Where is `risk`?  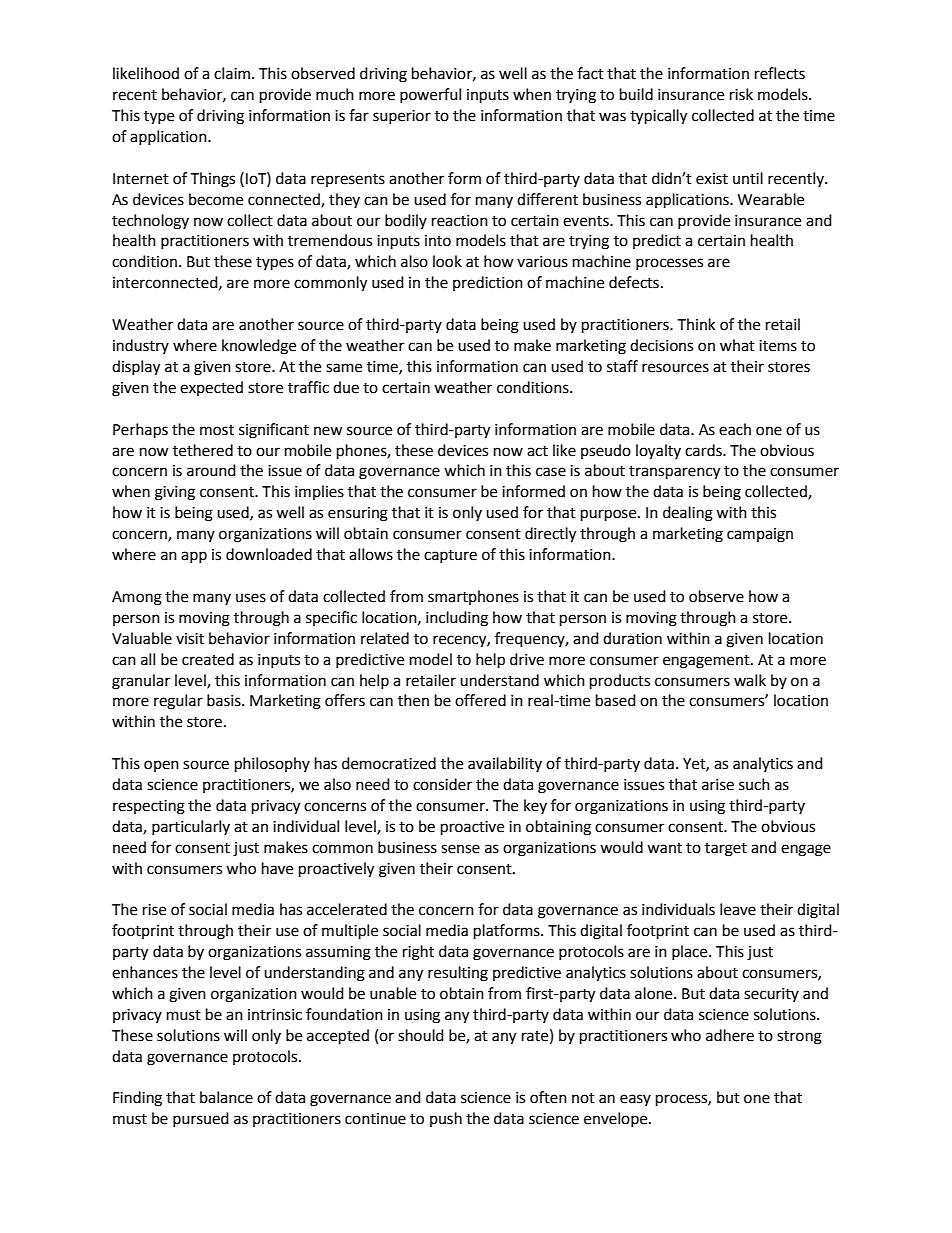
risk is located at coordinates (741, 94).
